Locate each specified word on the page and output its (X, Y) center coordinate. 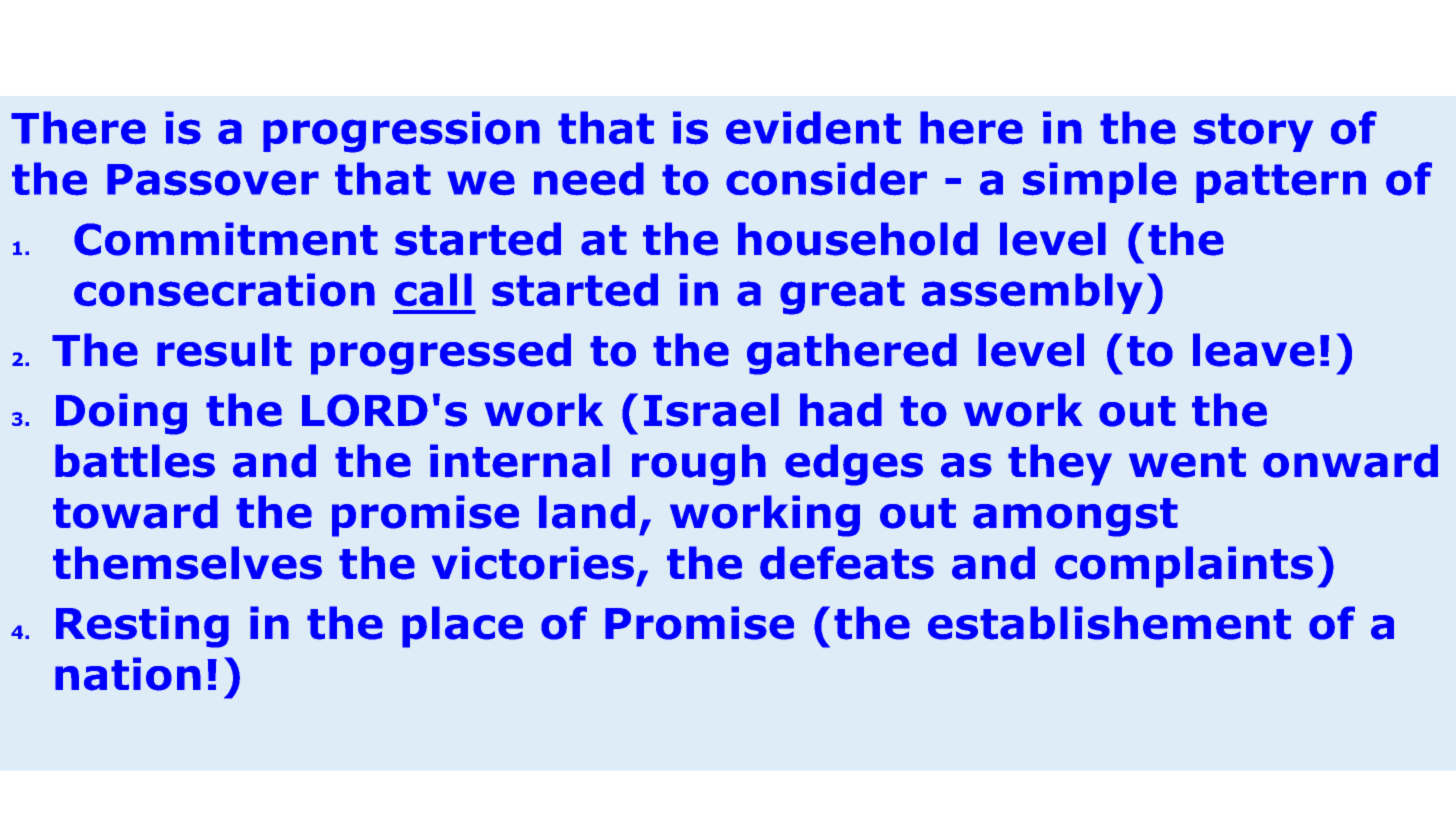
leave (1254, 350)
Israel (711, 410)
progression (401, 132)
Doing (121, 414)
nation (128, 674)
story (1253, 132)
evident (813, 128)
